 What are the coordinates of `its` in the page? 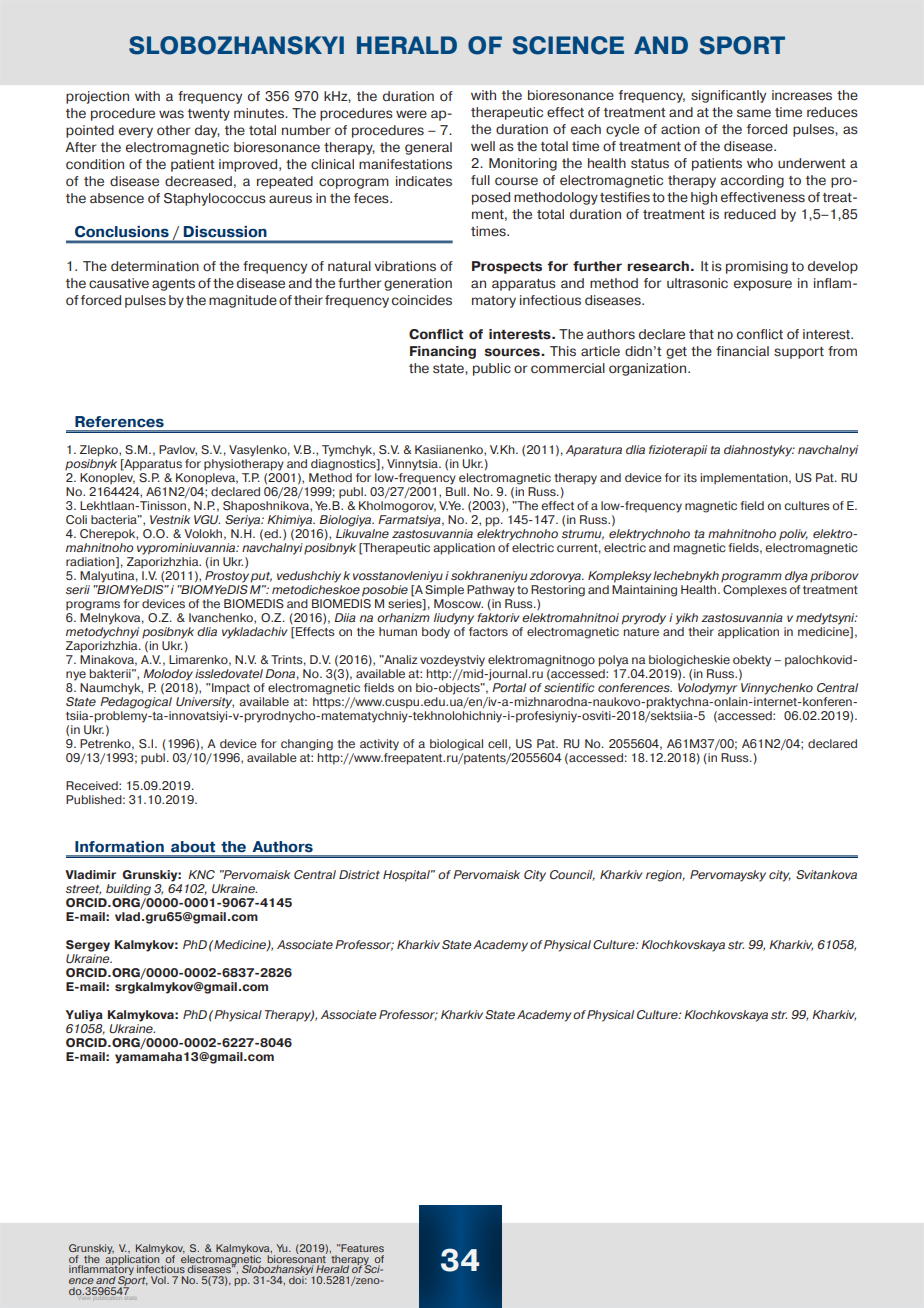 It's located at (690, 477).
